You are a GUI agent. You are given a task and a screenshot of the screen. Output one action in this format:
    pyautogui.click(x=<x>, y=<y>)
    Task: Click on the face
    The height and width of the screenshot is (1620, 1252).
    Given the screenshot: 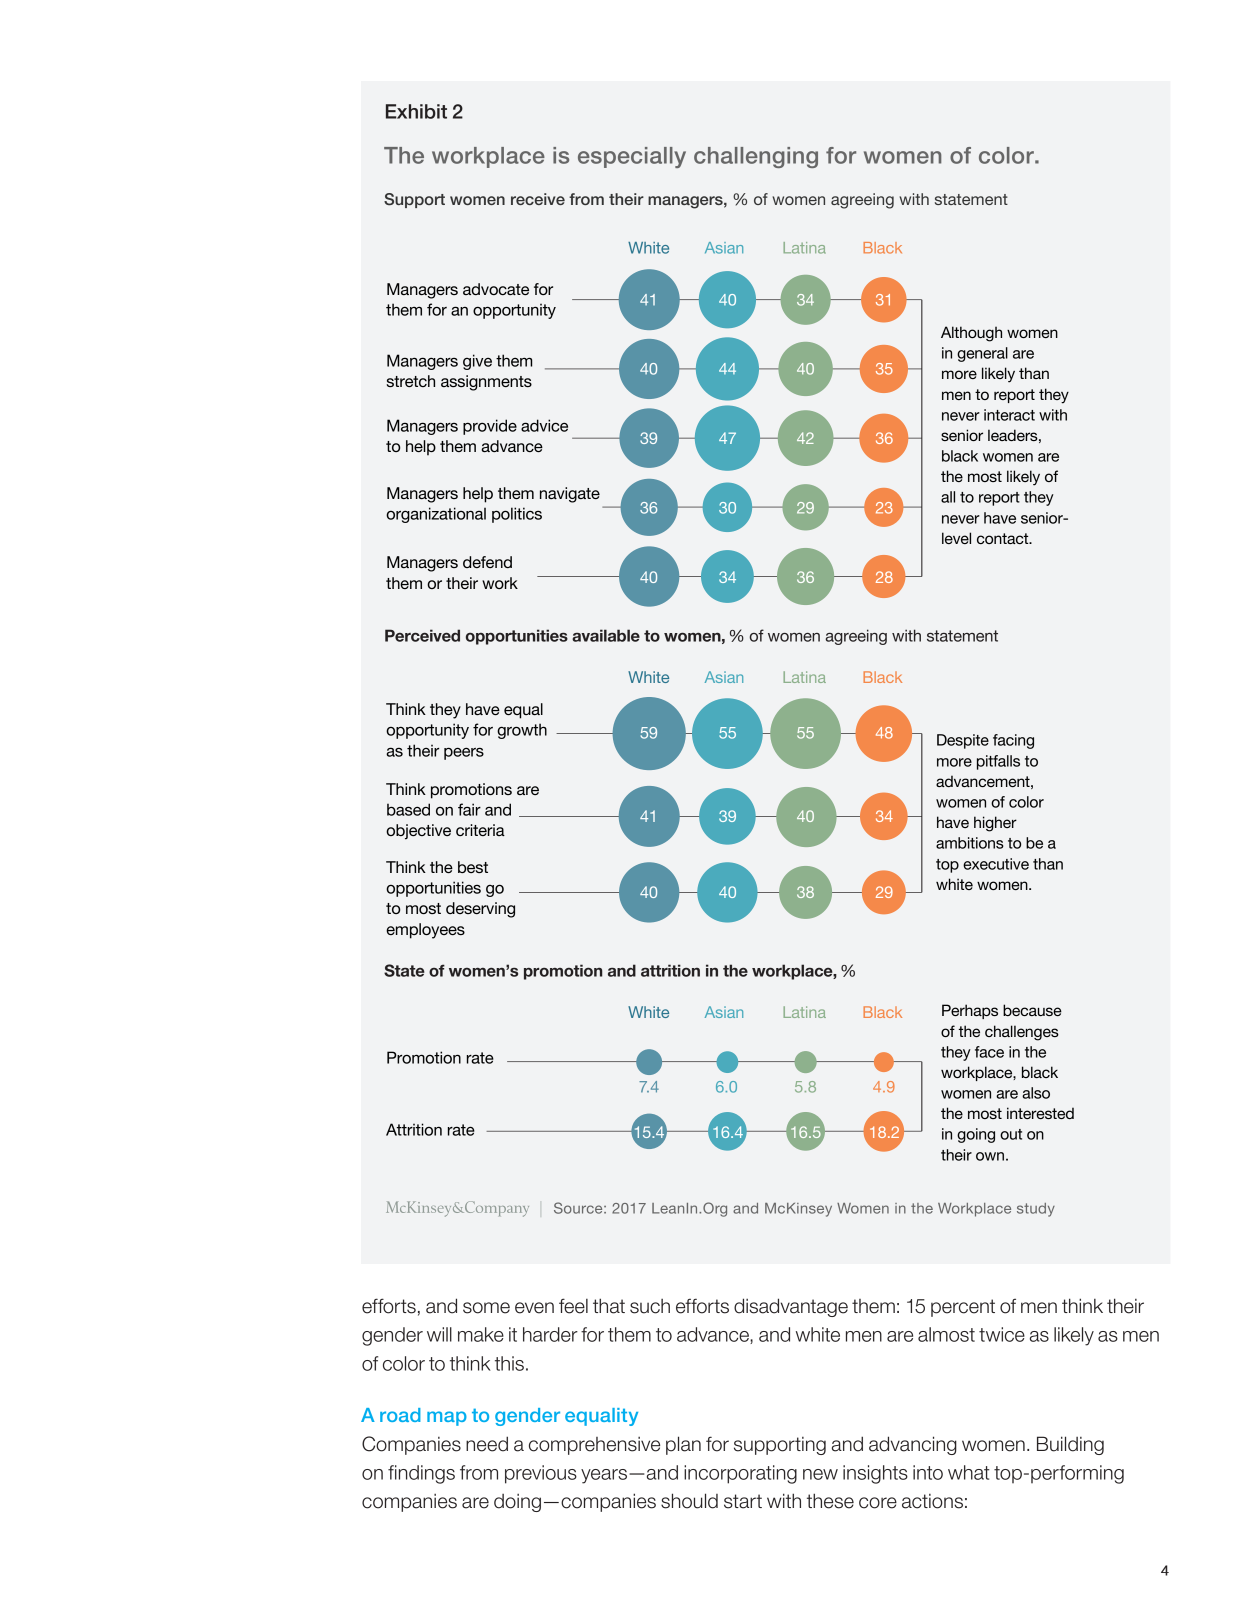 What is the action you would take?
    pyautogui.click(x=989, y=1052)
